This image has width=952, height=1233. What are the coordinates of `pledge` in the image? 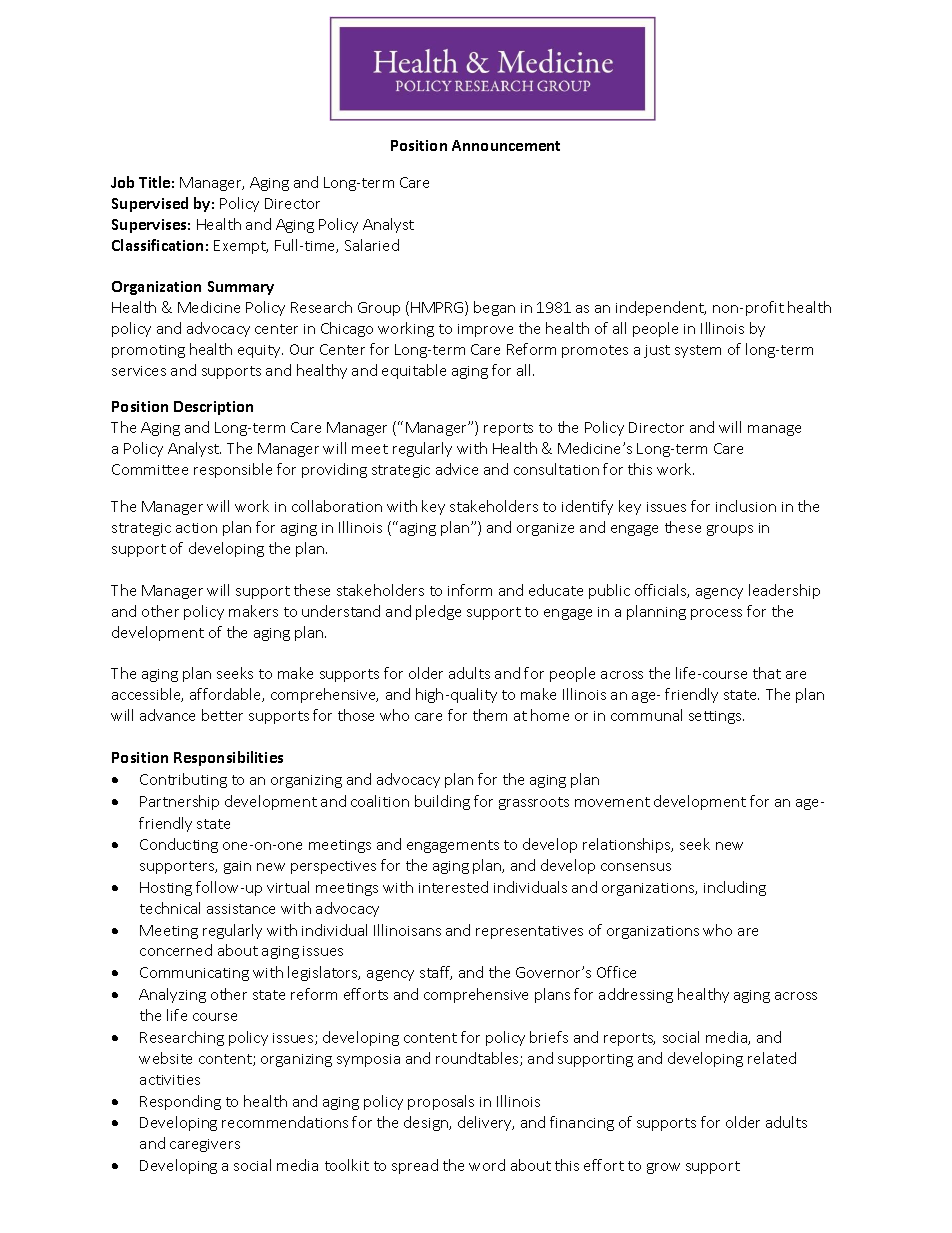 It's located at (438, 612).
